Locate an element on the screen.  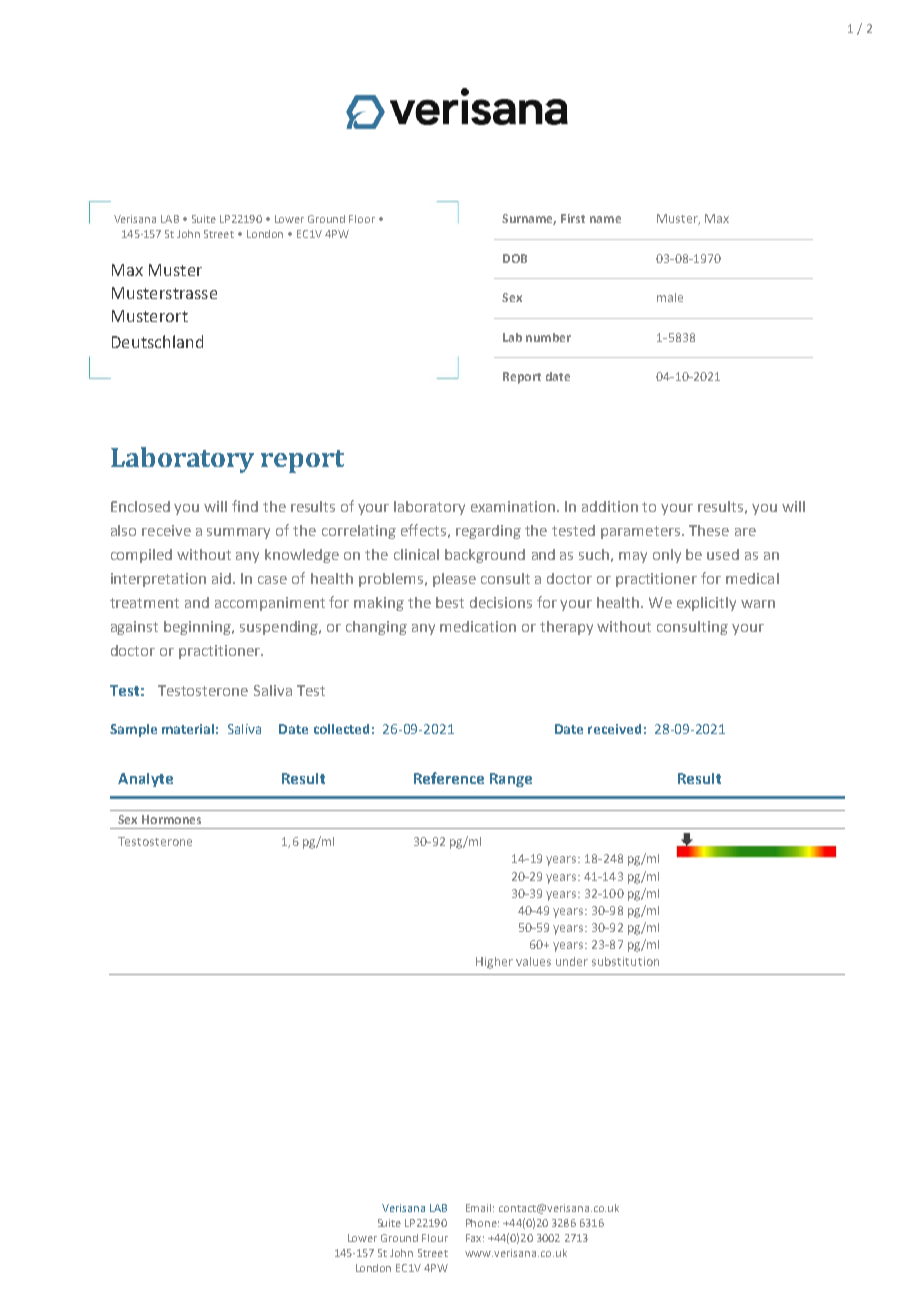
Hormones is located at coordinates (171, 819).
